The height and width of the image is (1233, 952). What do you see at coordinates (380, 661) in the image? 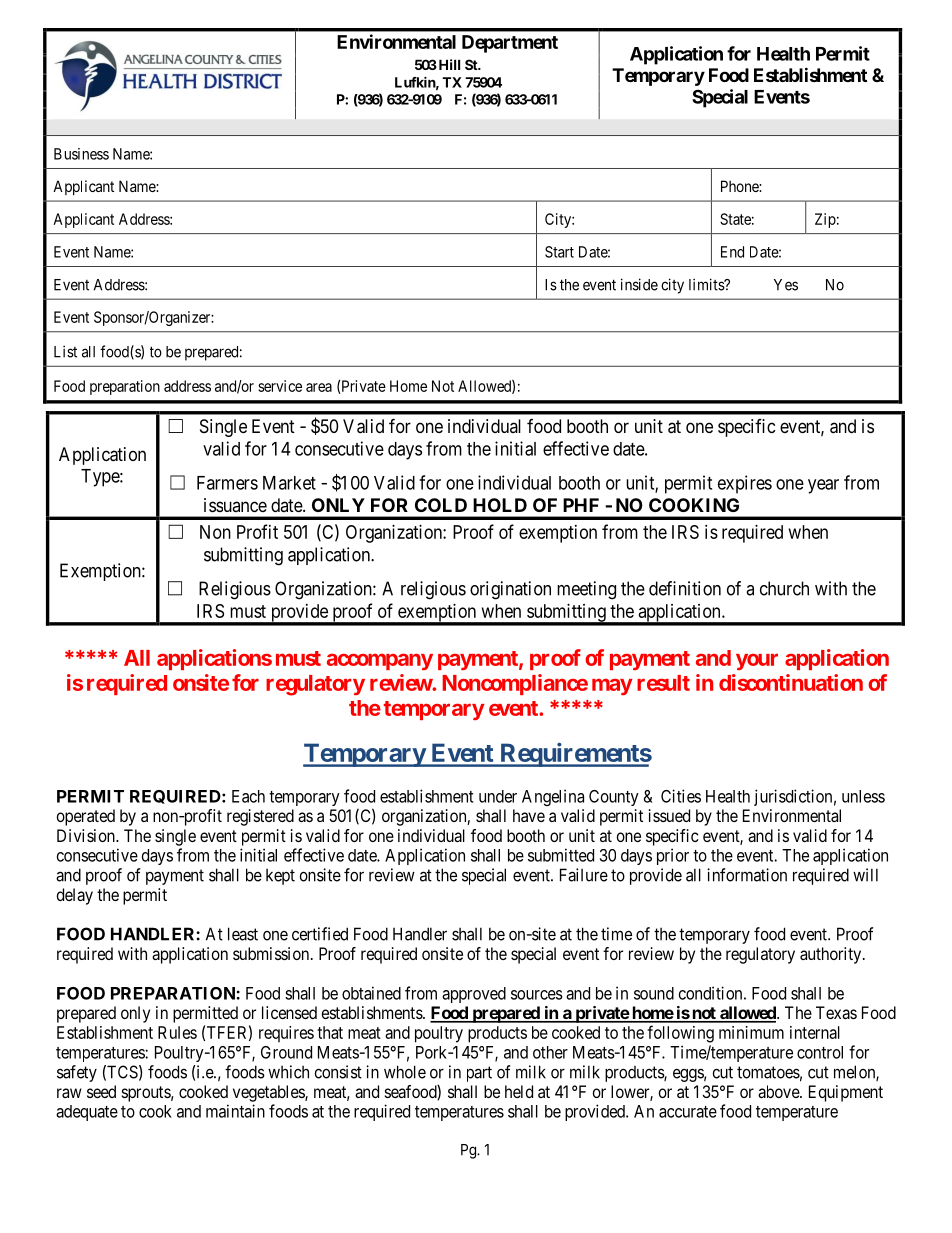
I see `accompany` at bounding box center [380, 661].
